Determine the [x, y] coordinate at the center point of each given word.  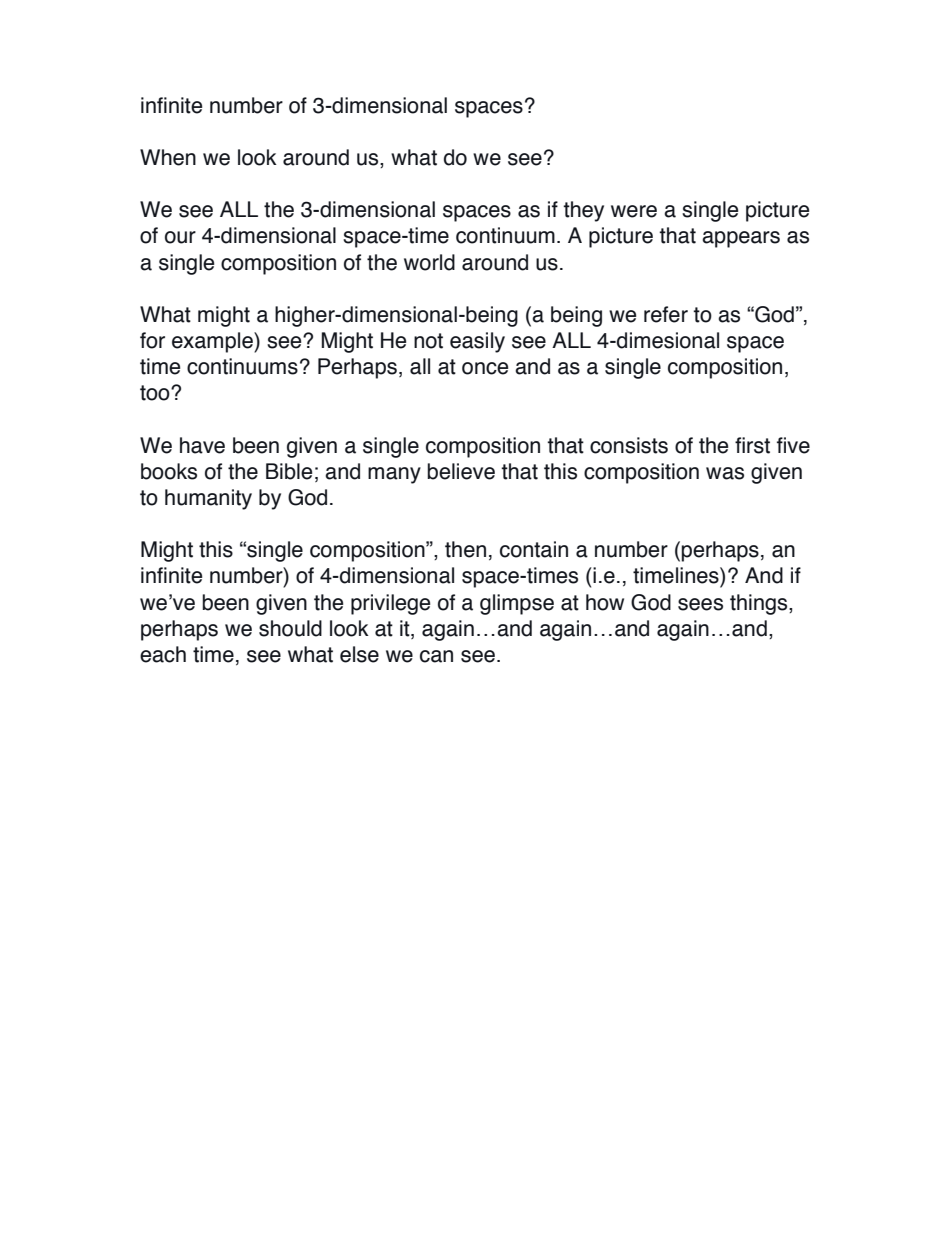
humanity [208, 499]
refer [666, 314]
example [213, 342]
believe [461, 471]
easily [477, 342]
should [290, 628]
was [725, 473]
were [634, 211]
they [583, 211]
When [168, 157]
